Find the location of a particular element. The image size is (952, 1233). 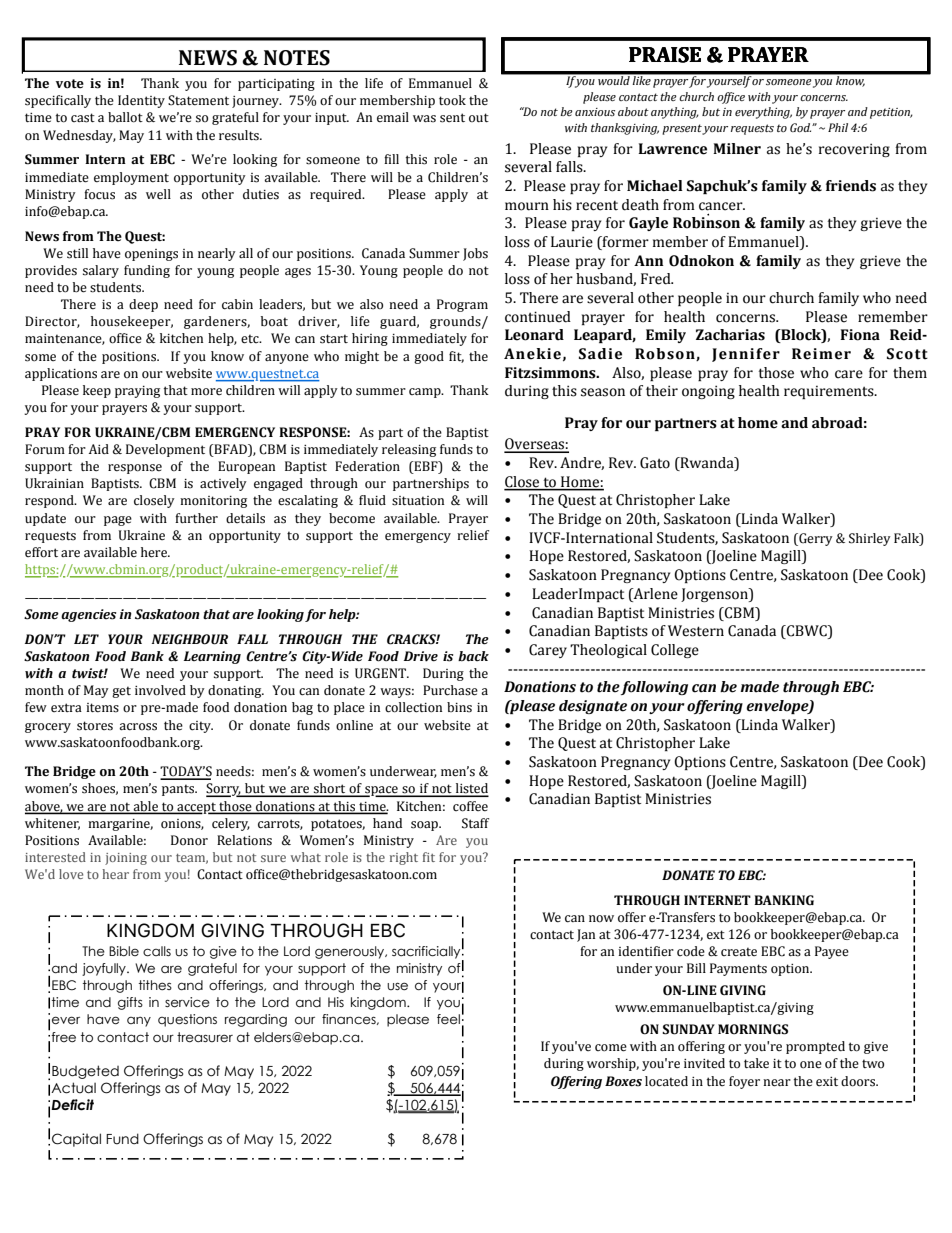

Identity is located at coordinates (141, 101).
